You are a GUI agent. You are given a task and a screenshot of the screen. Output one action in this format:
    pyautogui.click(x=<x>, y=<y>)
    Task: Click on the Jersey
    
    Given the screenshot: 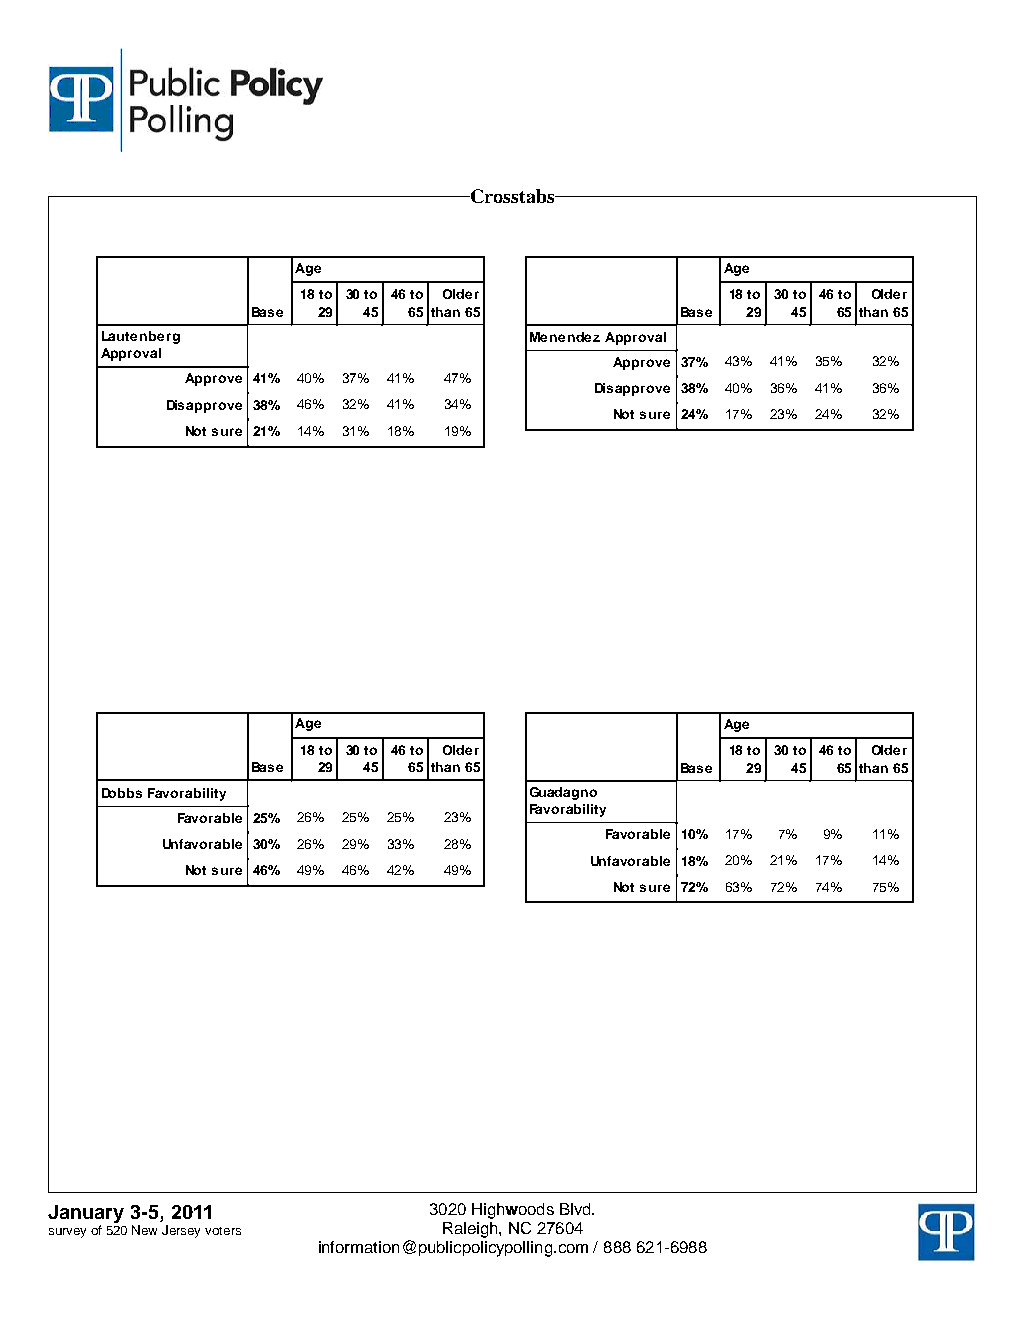 What is the action you would take?
    pyautogui.click(x=181, y=1231)
